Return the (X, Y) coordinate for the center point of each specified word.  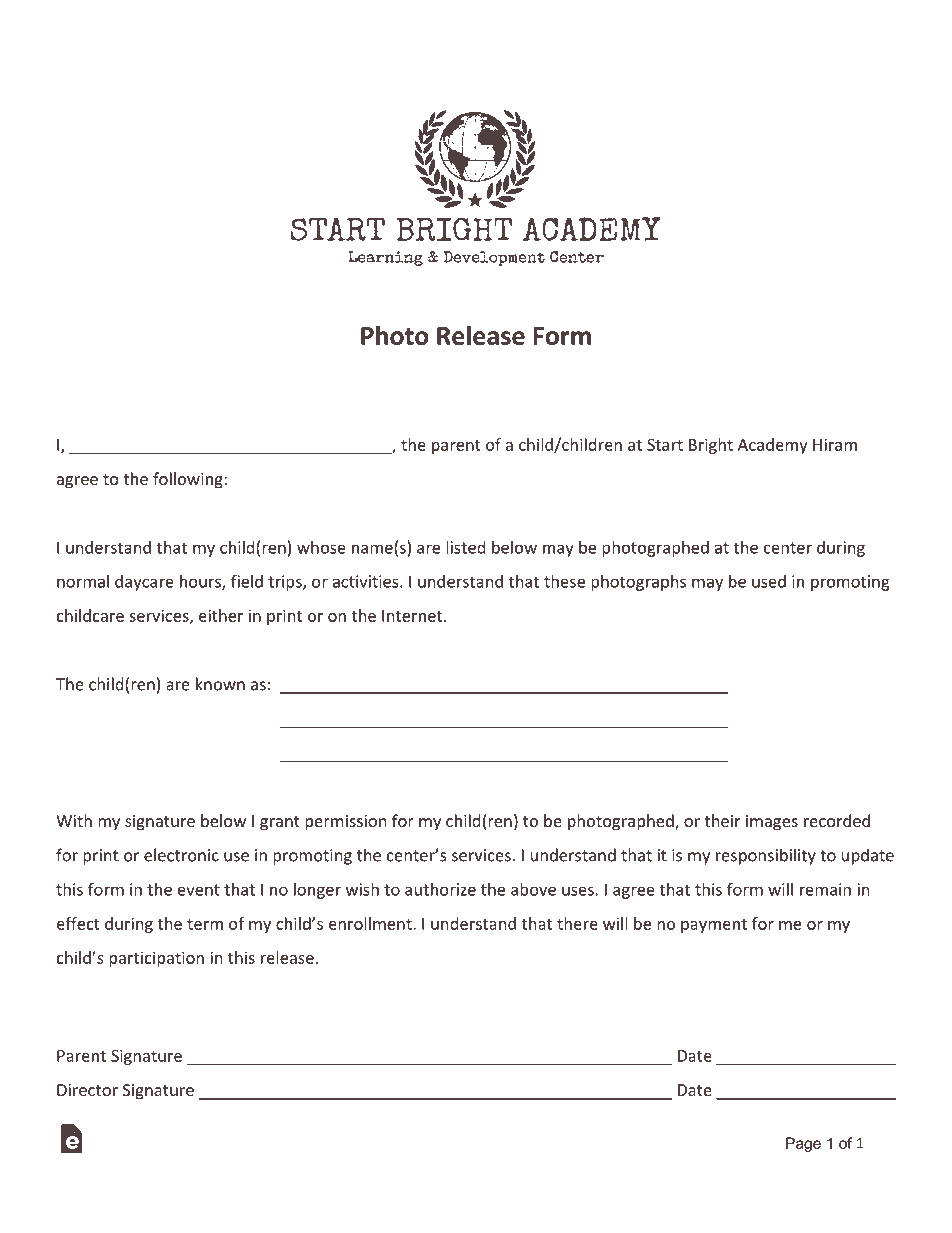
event (199, 890)
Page (803, 1144)
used (769, 581)
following (189, 480)
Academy (773, 446)
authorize (440, 889)
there (577, 923)
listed (465, 547)
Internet (412, 616)
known (220, 684)
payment (714, 926)
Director (87, 1090)
